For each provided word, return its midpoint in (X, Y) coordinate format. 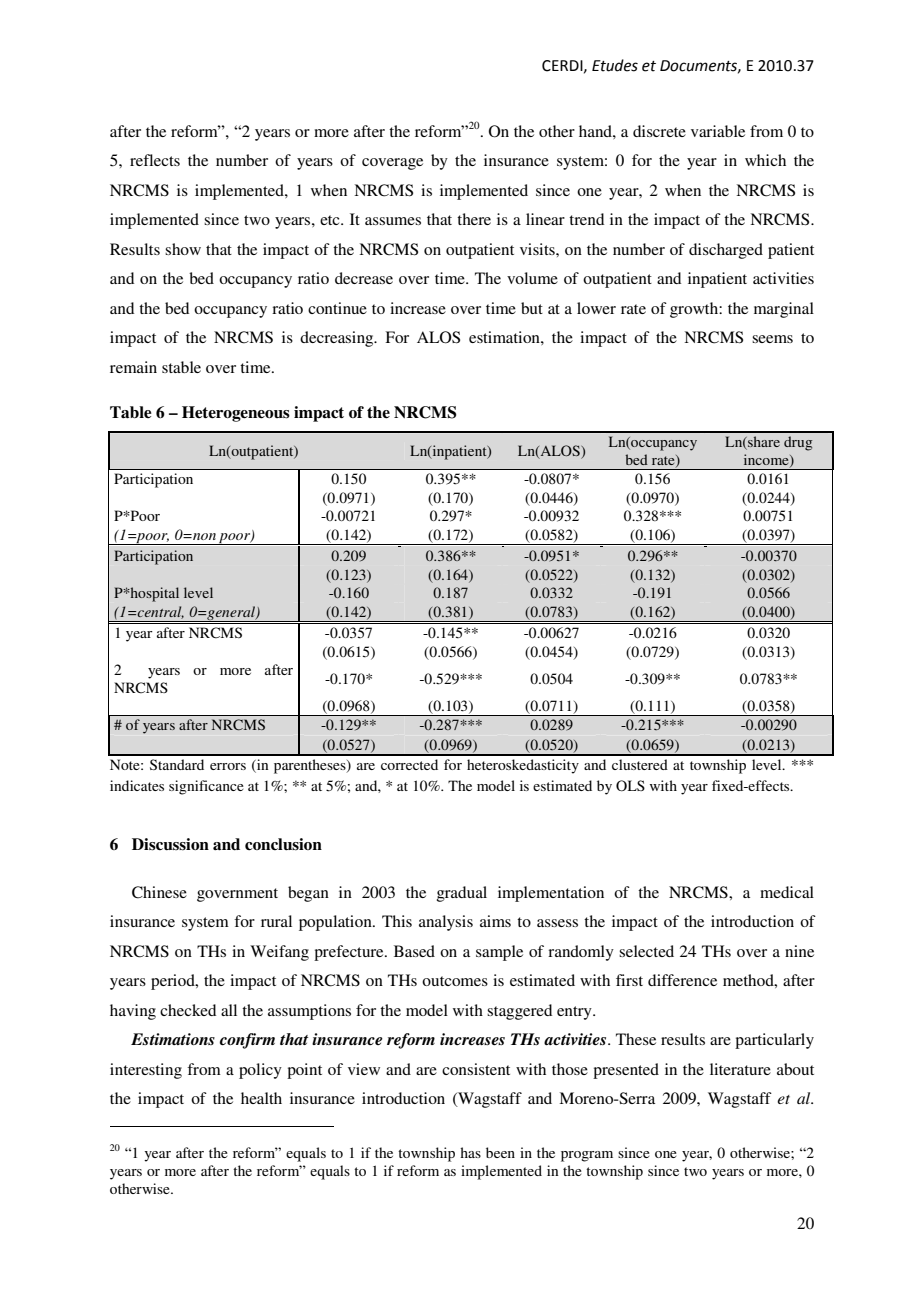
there (474, 219)
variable (718, 131)
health (261, 1098)
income (767, 460)
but (532, 308)
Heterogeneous (236, 414)
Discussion (170, 844)
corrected (409, 764)
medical (787, 892)
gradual (462, 894)
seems (772, 339)
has (470, 1152)
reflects (155, 160)
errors (228, 766)
